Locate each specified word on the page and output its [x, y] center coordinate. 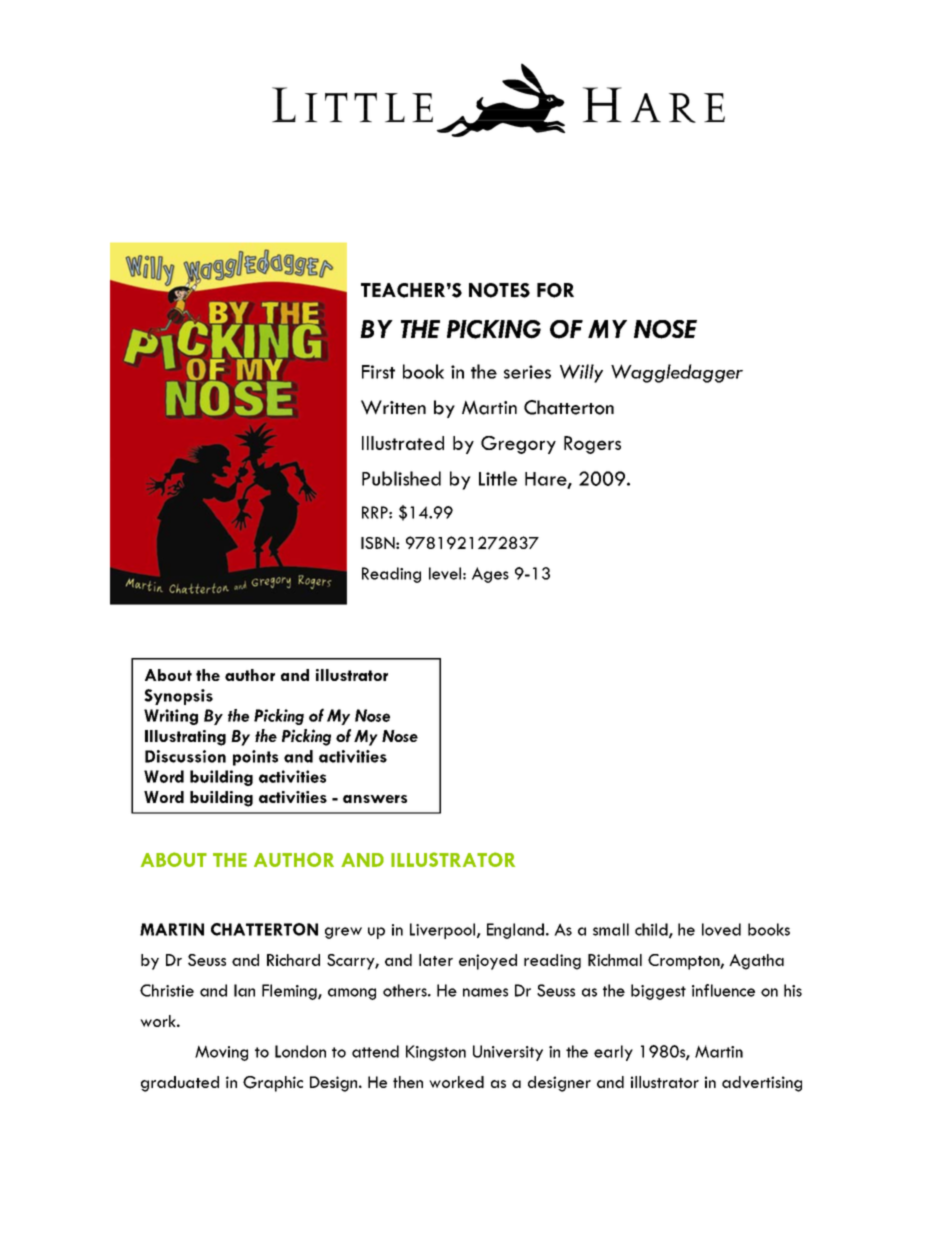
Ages [490, 575]
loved [721, 929]
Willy [581, 373]
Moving [221, 1053]
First [378, 372]
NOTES [499, 290]
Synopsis [178, 697]
